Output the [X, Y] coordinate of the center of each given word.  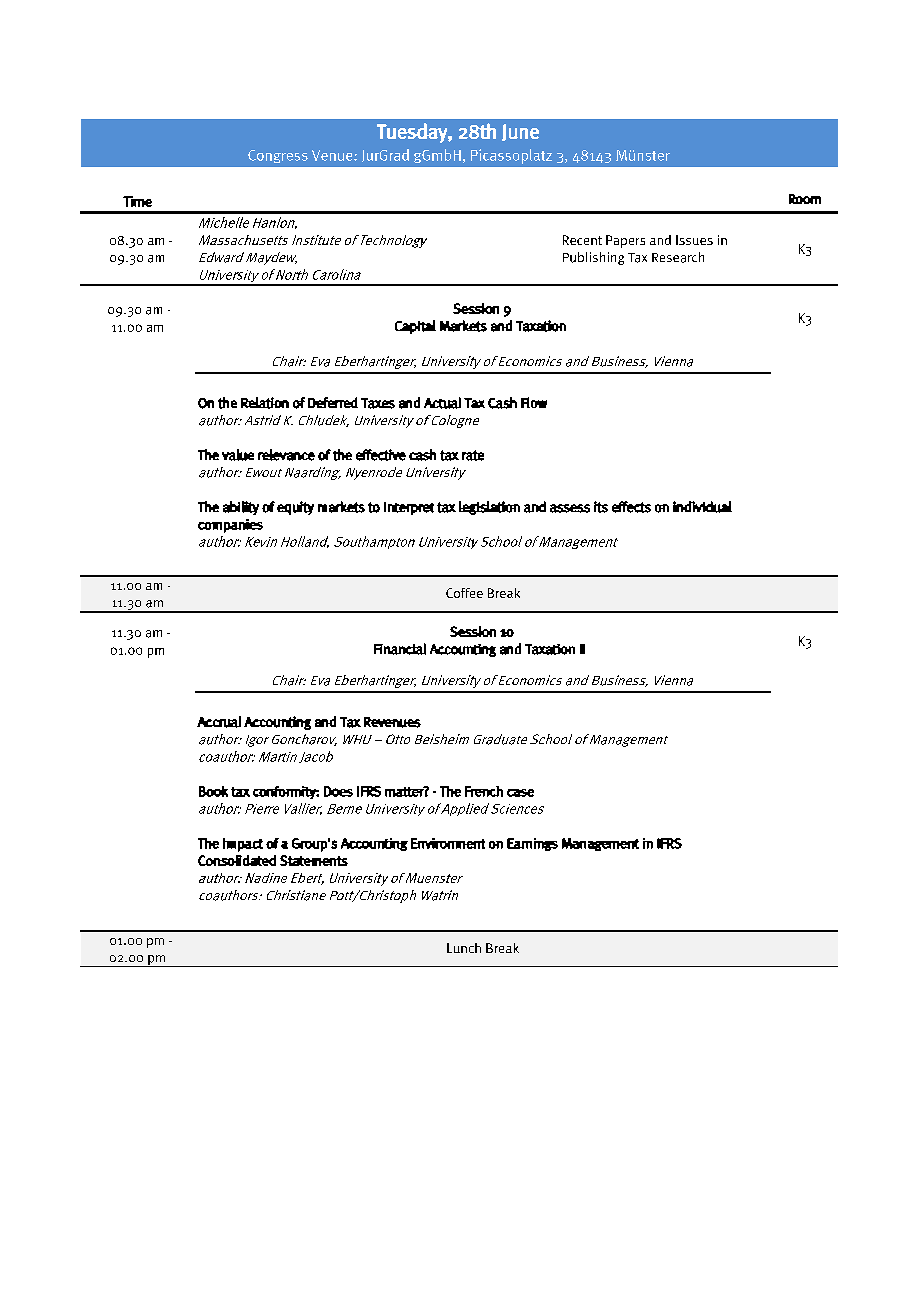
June [520, 132]
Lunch [464, 948]
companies [230, 526]
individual [702, 507]
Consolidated [237, 860]
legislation [489, 508]
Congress [278, 156]
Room [805, 199]
